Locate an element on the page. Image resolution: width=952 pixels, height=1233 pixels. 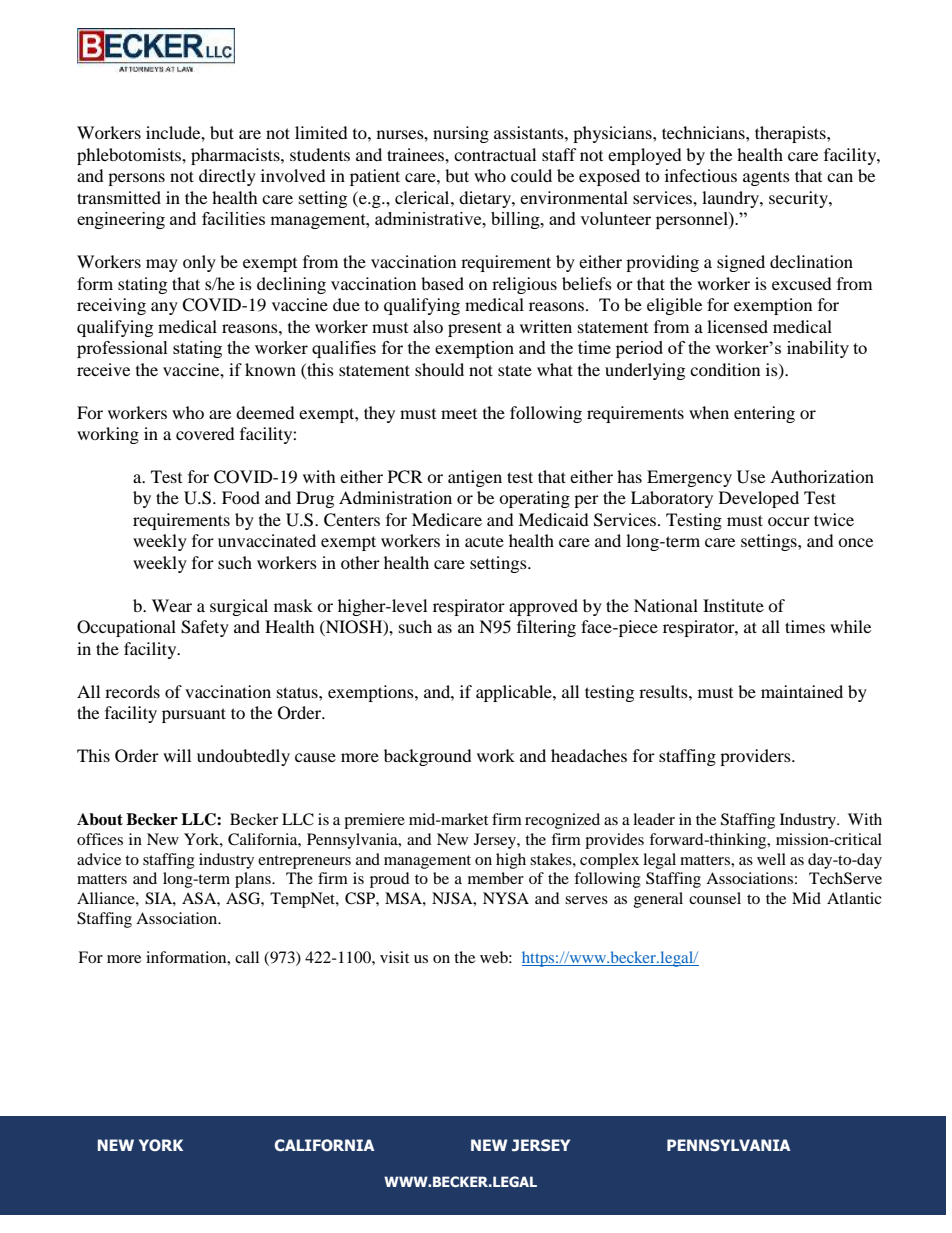
present is located at coordinates (475, 329).
